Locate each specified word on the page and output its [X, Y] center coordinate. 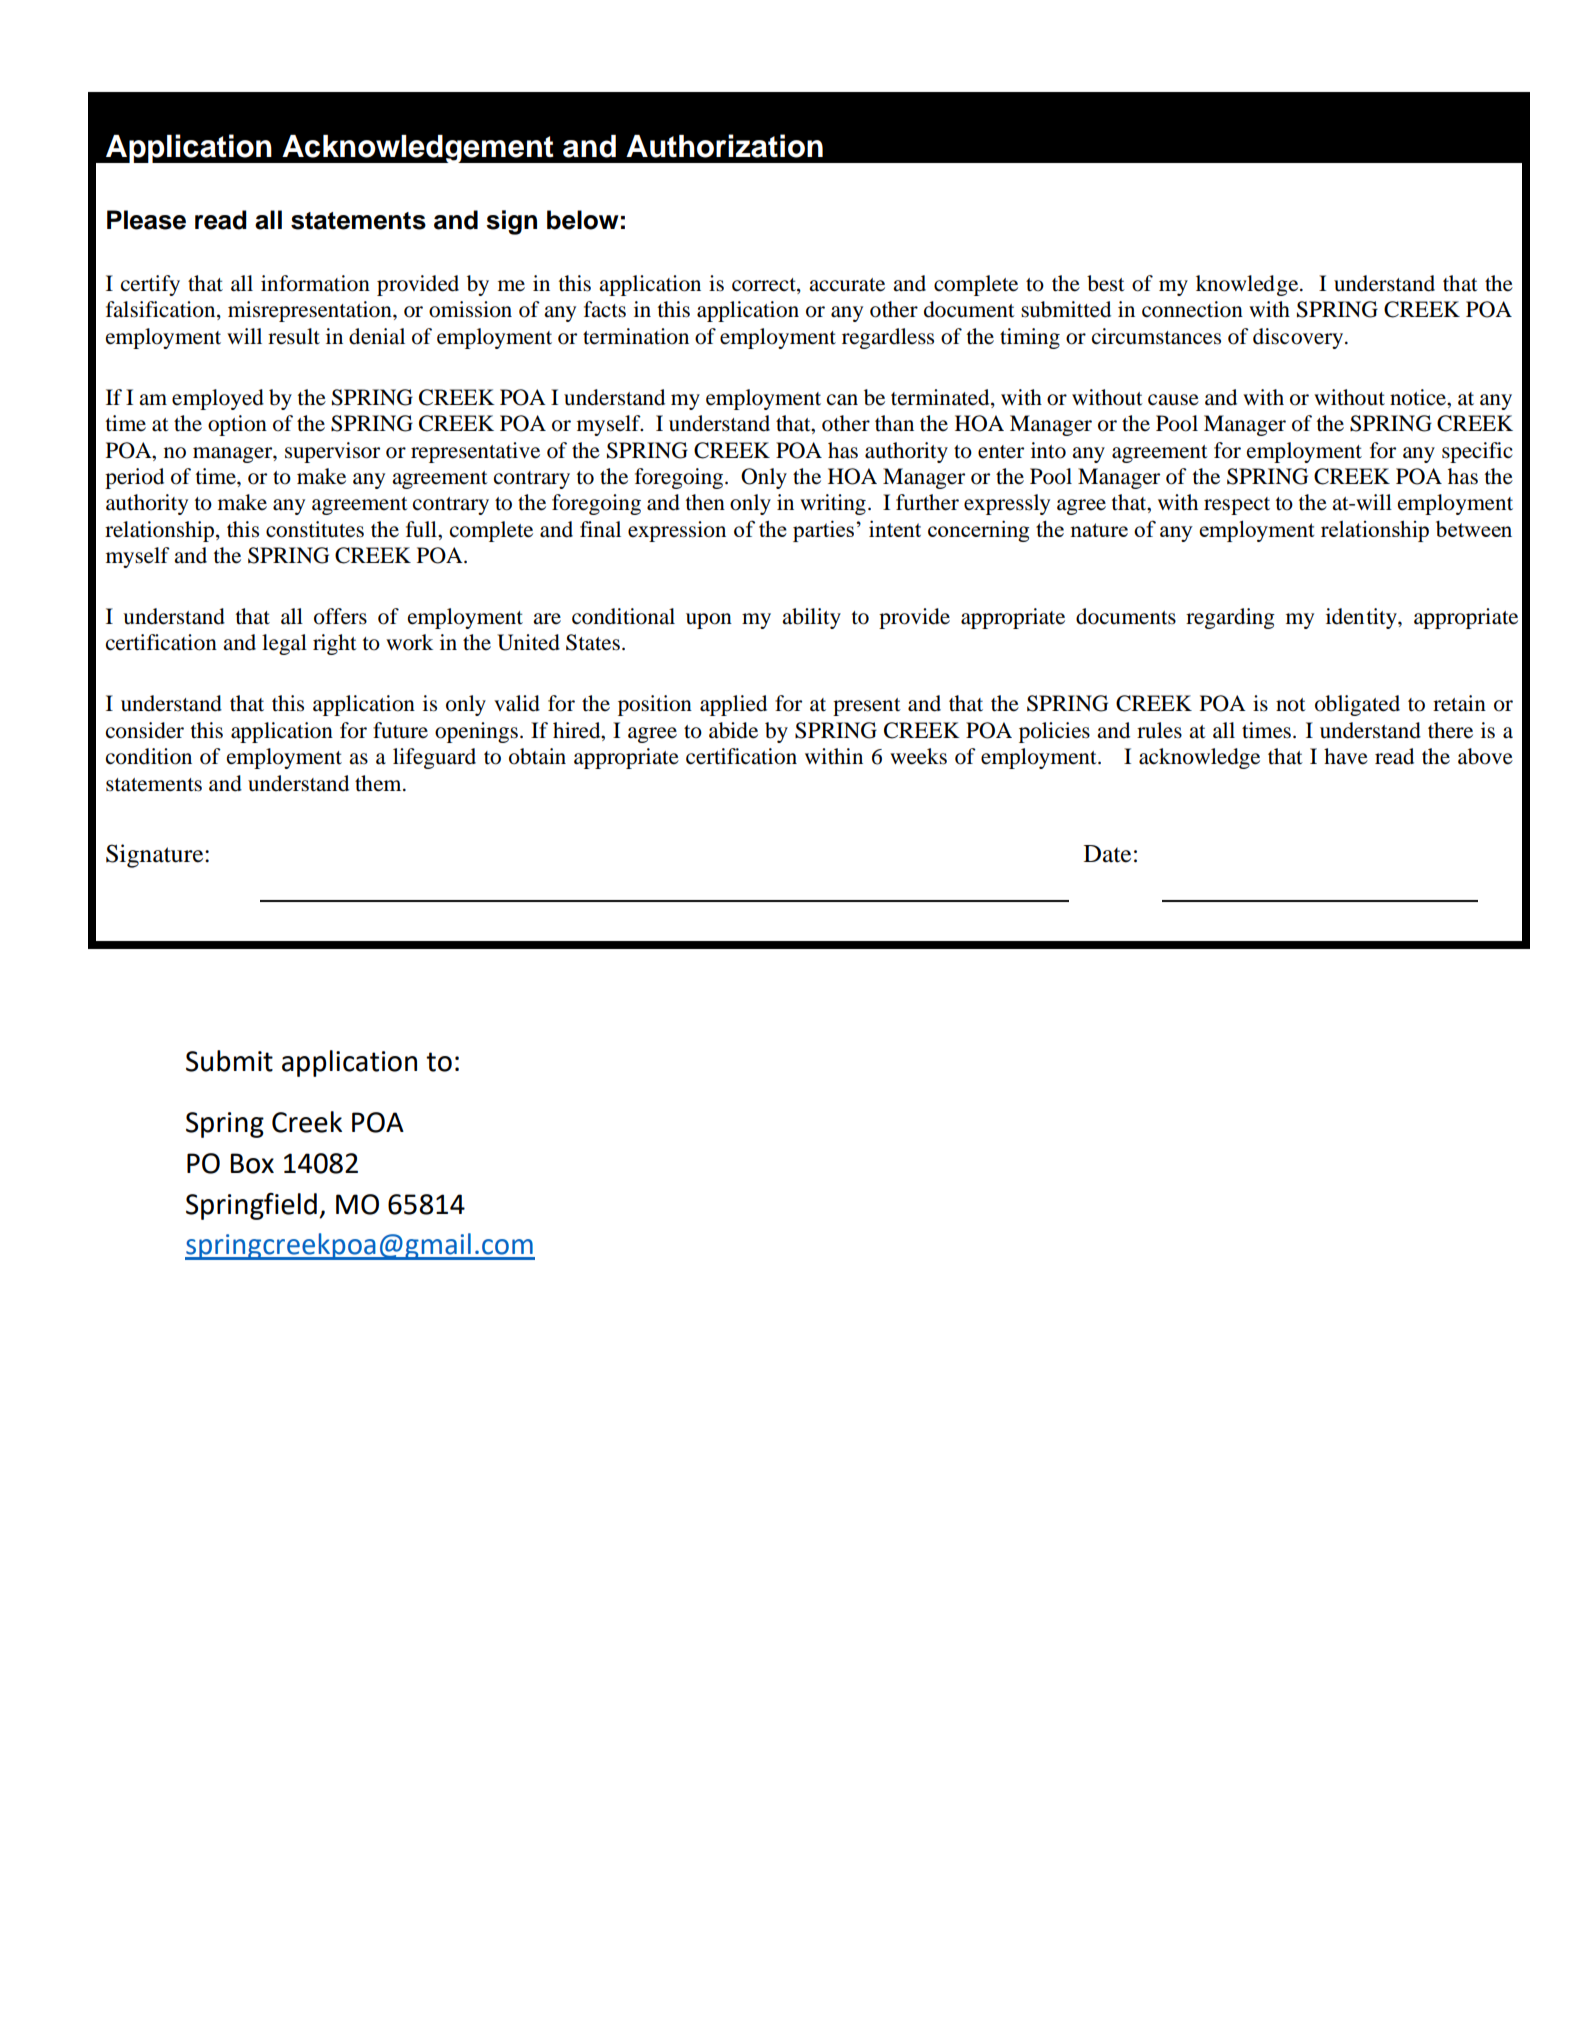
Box [252, 1163]
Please [146, 220]
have [1346, 756]
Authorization [724, 146]
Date [1107, 854]
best [1106, 283]
